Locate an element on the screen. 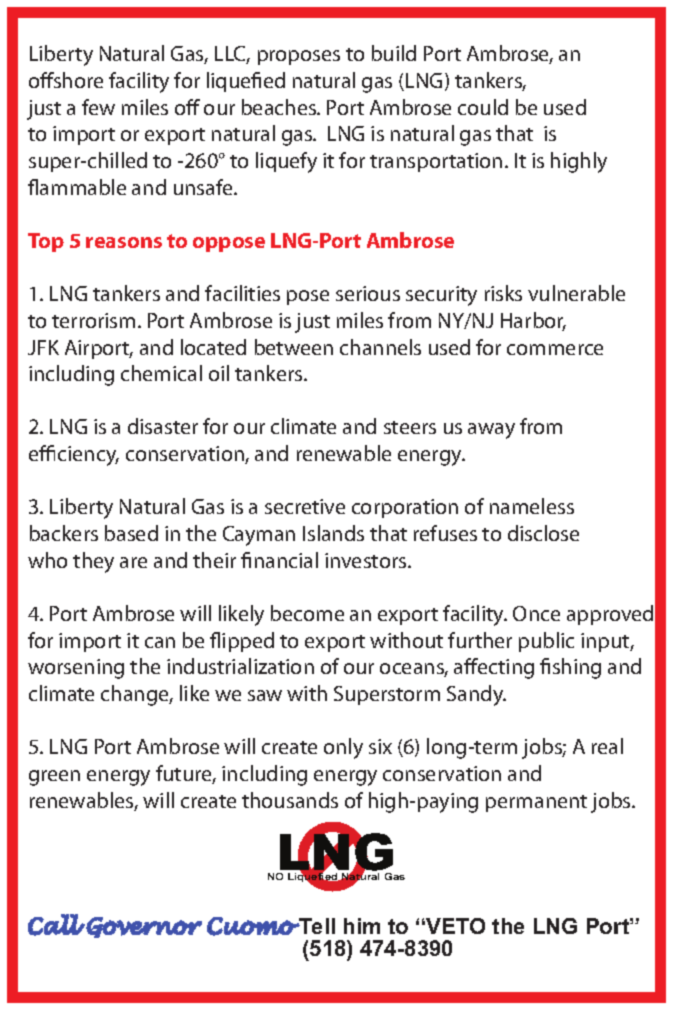 This screenshot has width=673, height=1010. few is located at coordinates (98, 107).
